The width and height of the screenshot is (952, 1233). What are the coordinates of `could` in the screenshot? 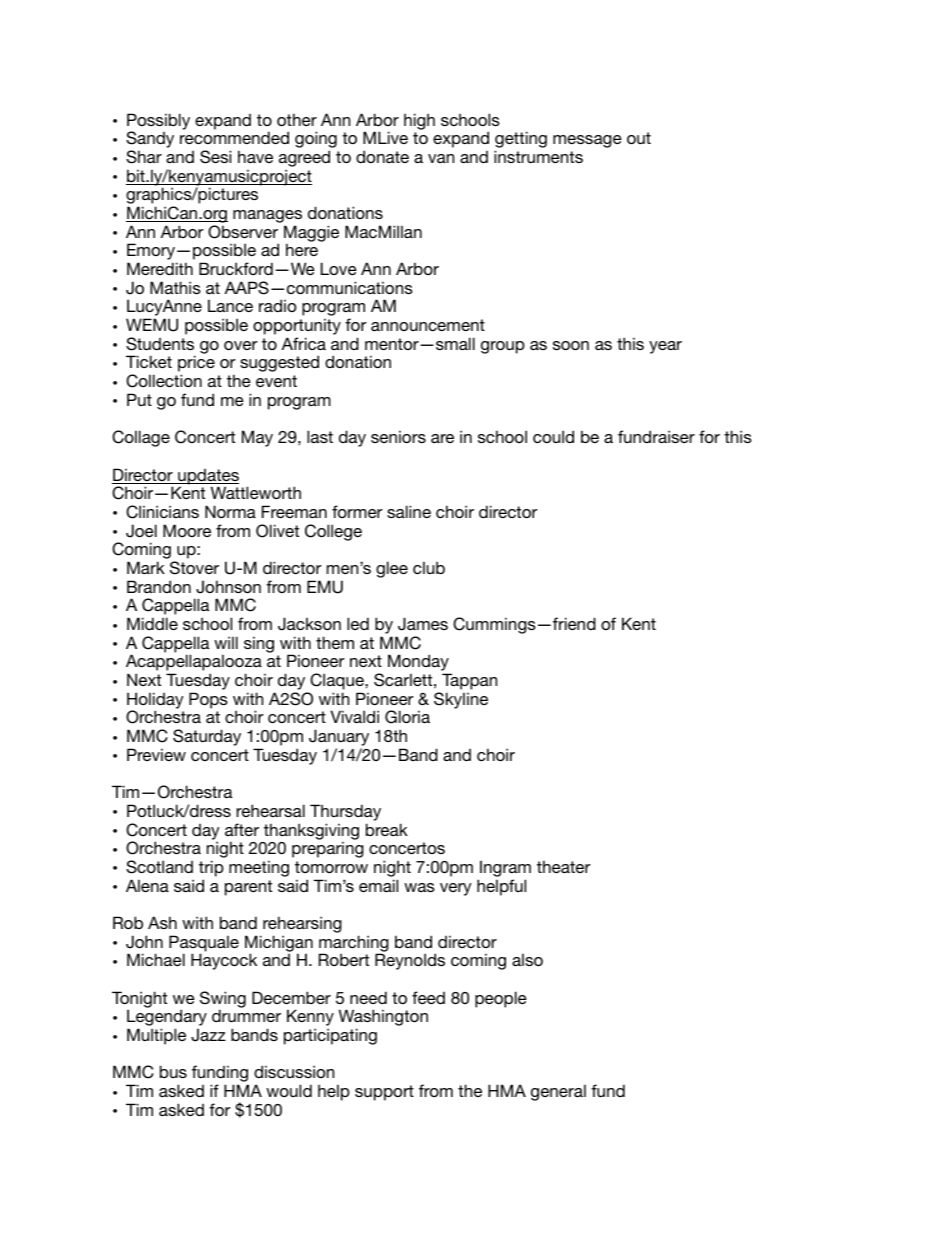 It's located at (553, 436).
